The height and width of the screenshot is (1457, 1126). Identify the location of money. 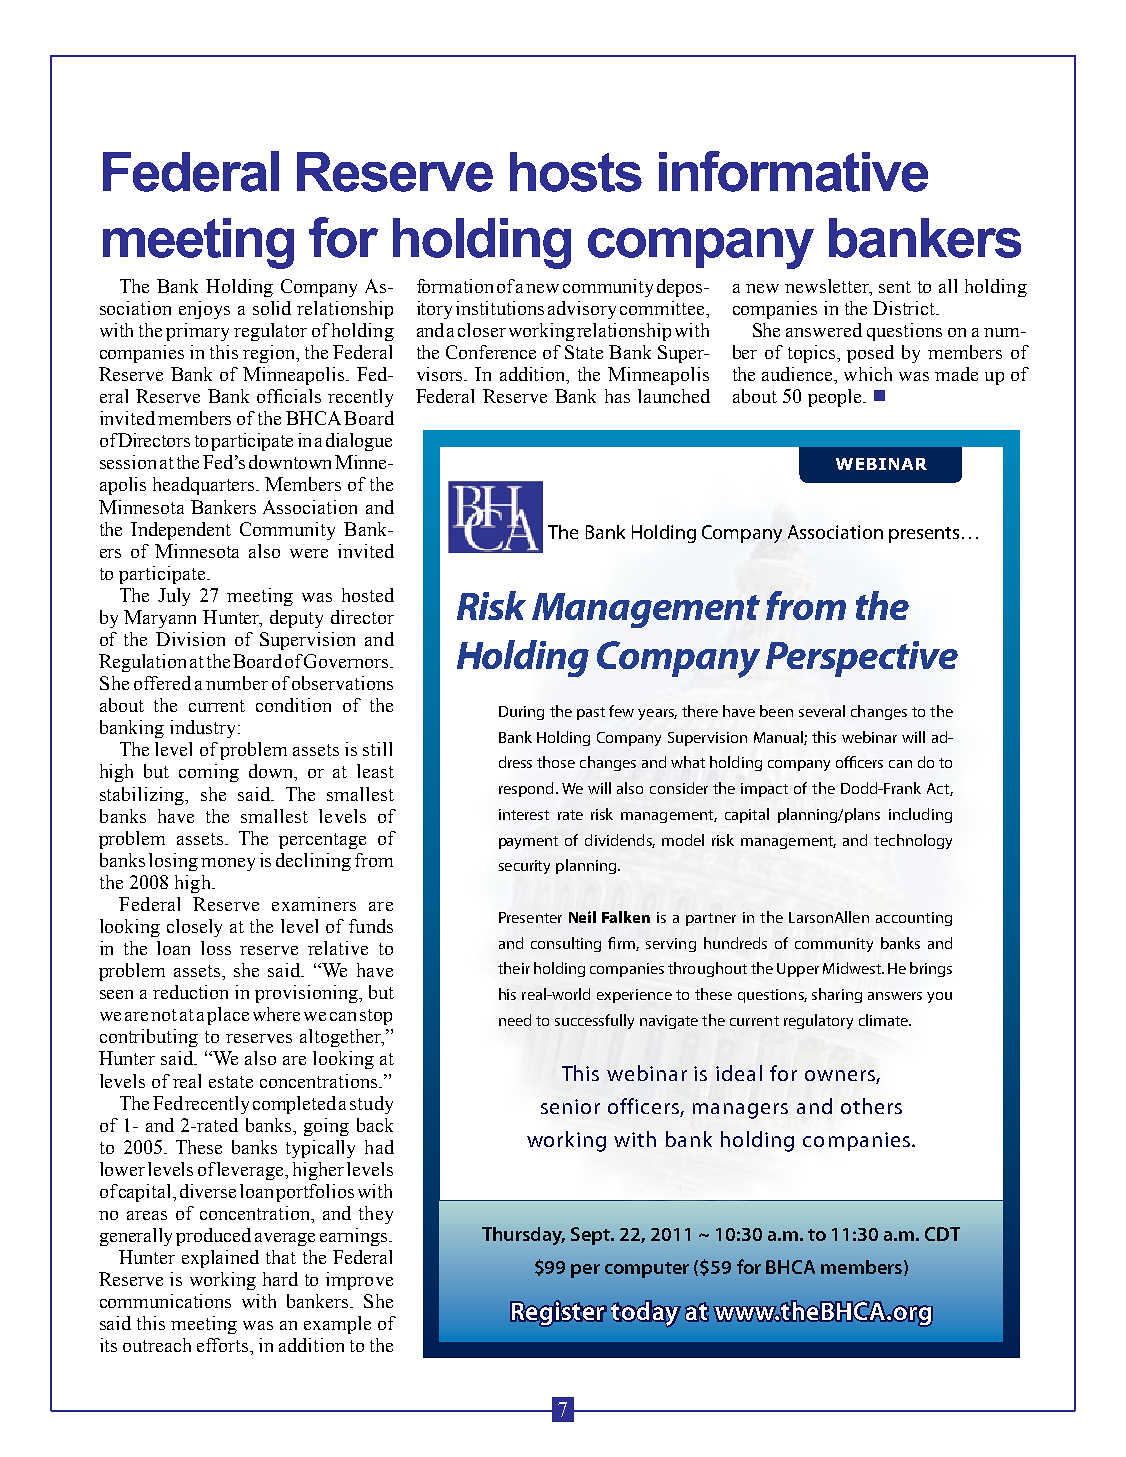
(228, 864).
